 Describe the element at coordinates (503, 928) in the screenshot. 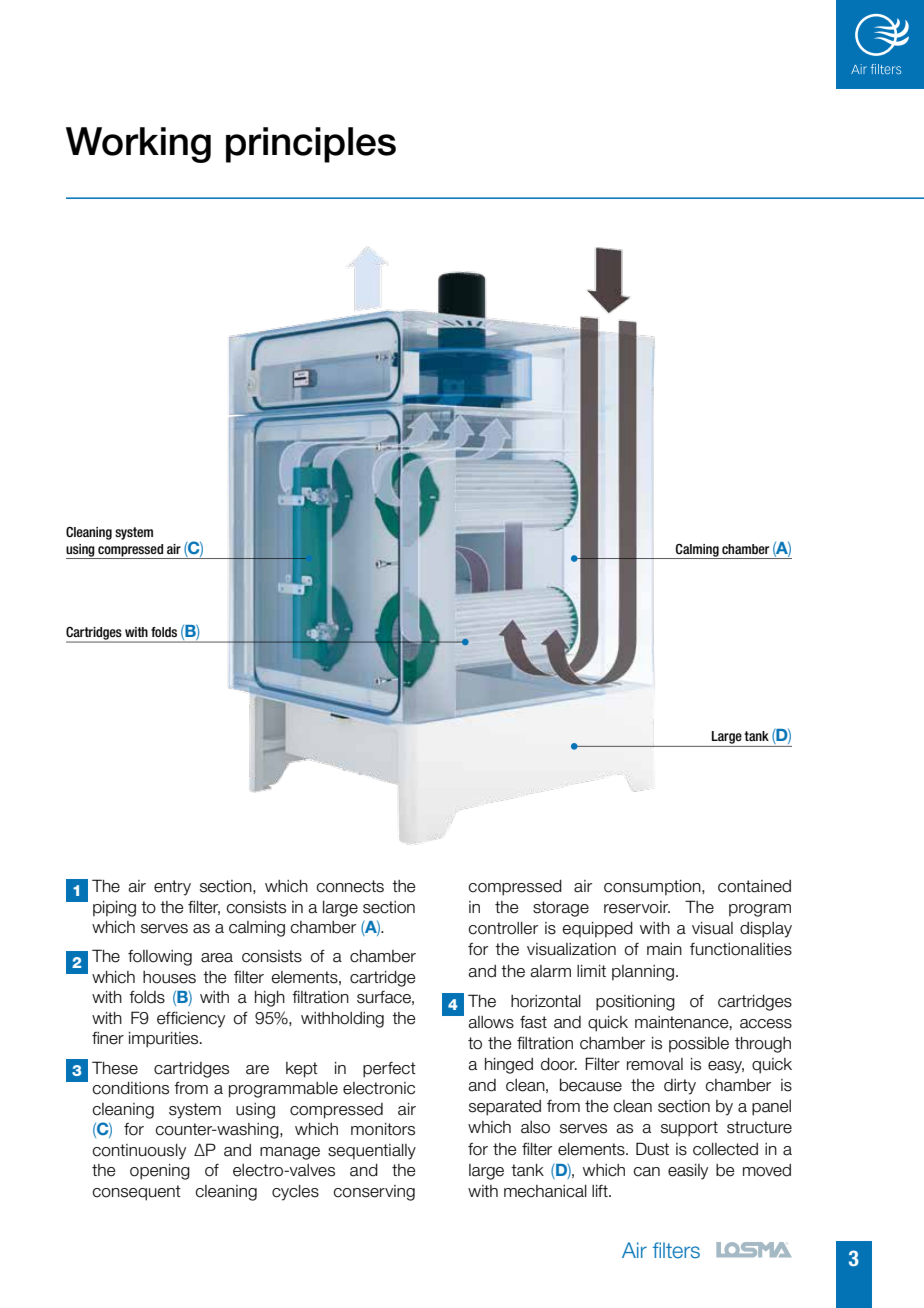

I see `controller` at that location.
